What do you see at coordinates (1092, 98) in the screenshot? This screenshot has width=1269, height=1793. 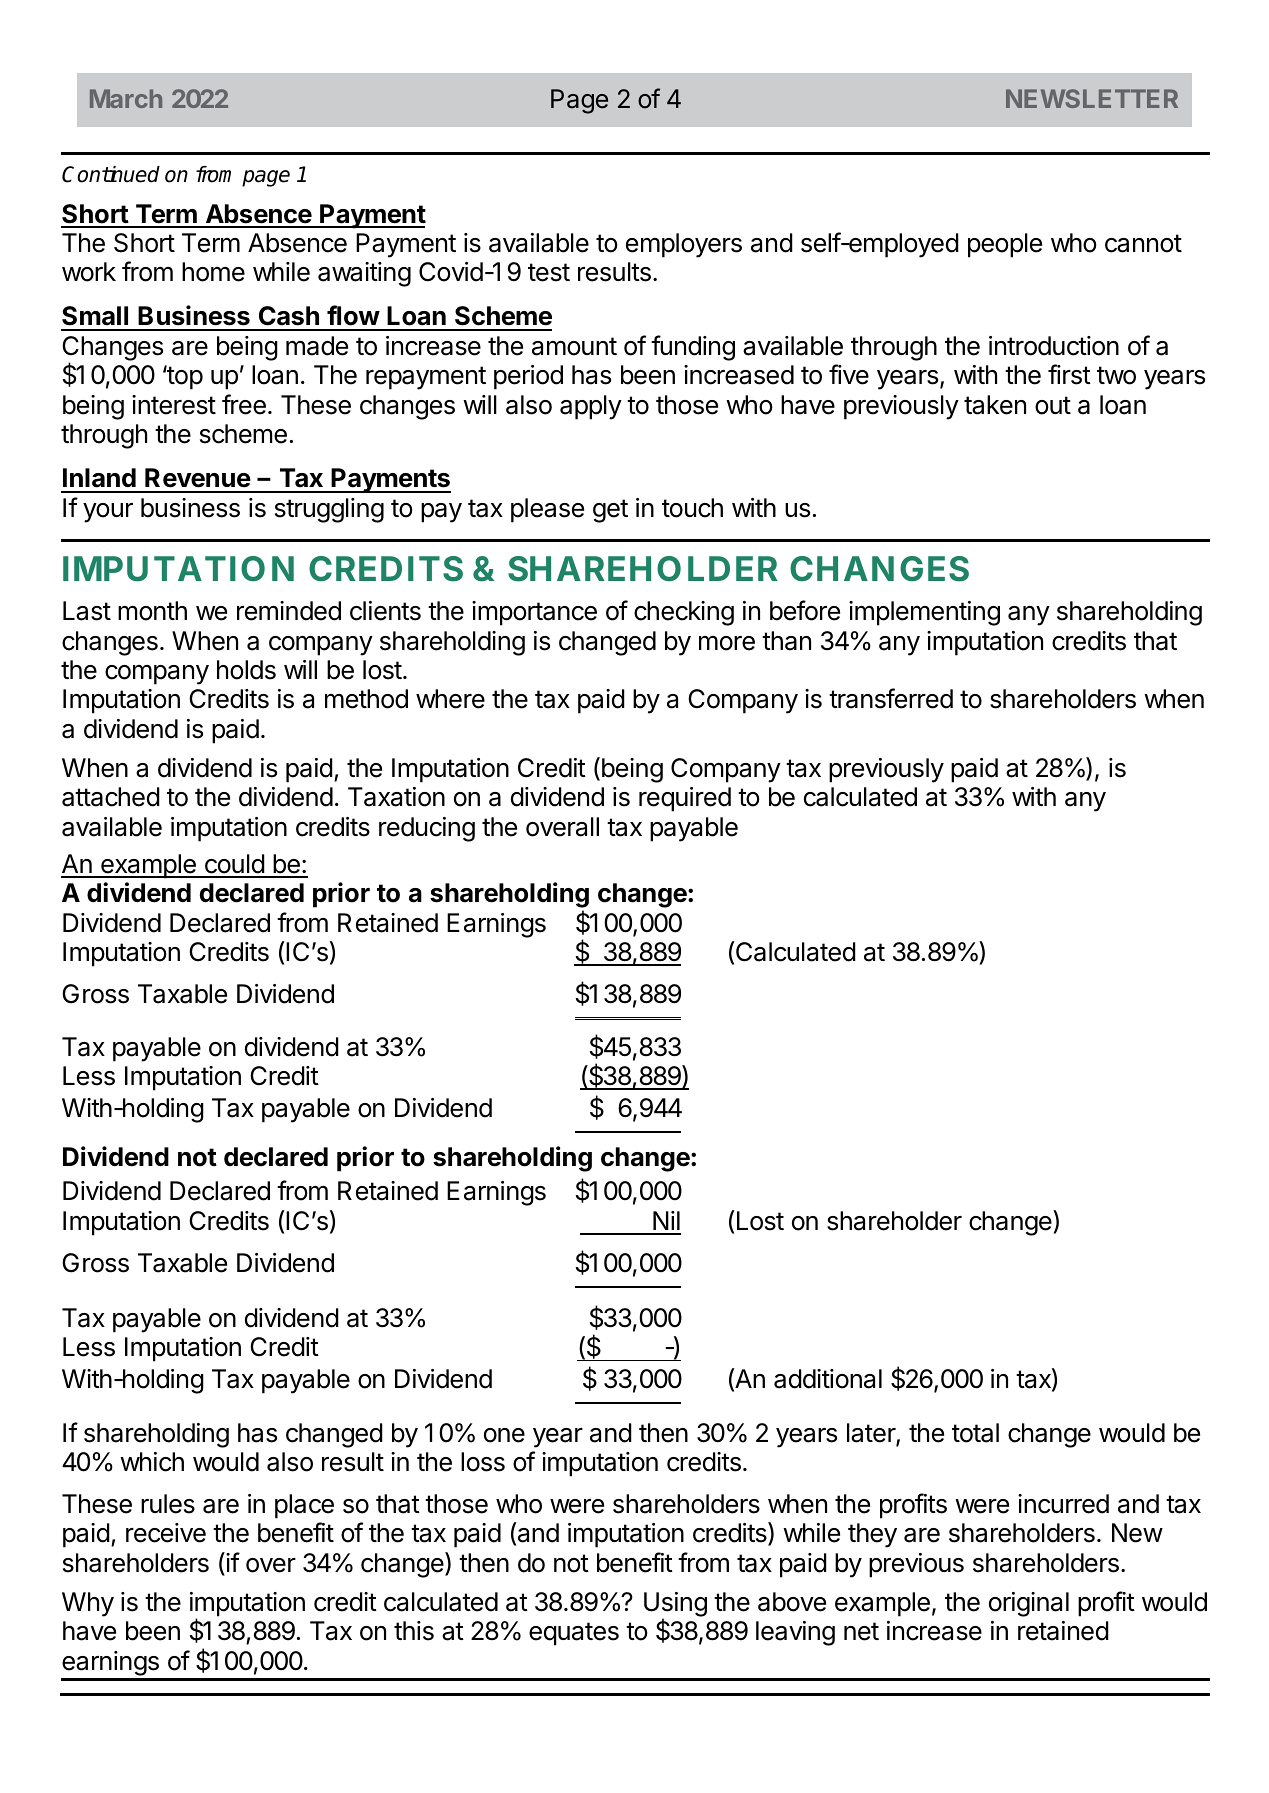 I see `NEWSLETTER` at bounding box center [1092, 98].
